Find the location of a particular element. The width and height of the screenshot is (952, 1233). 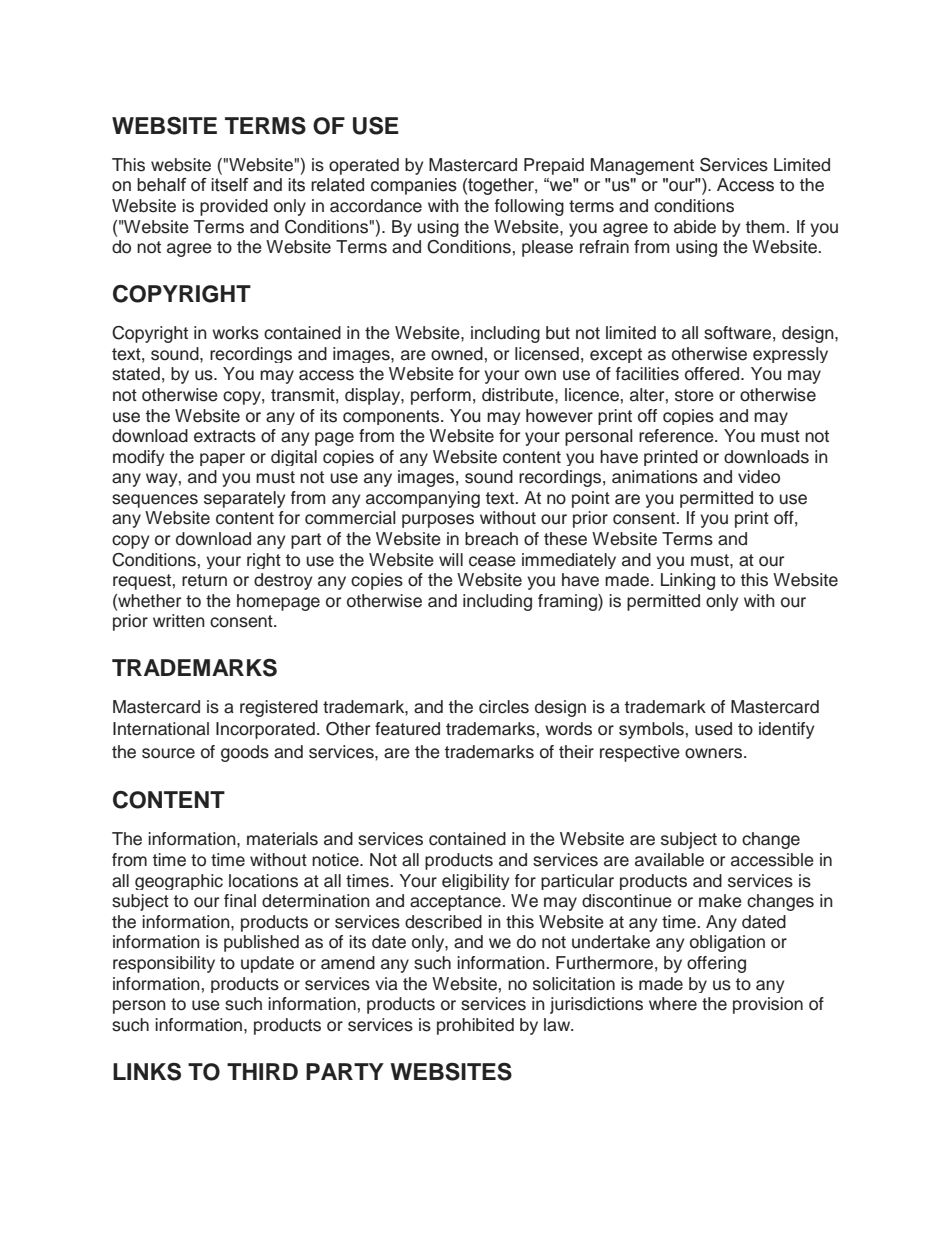

paper is located at coordinates (222, 459).
